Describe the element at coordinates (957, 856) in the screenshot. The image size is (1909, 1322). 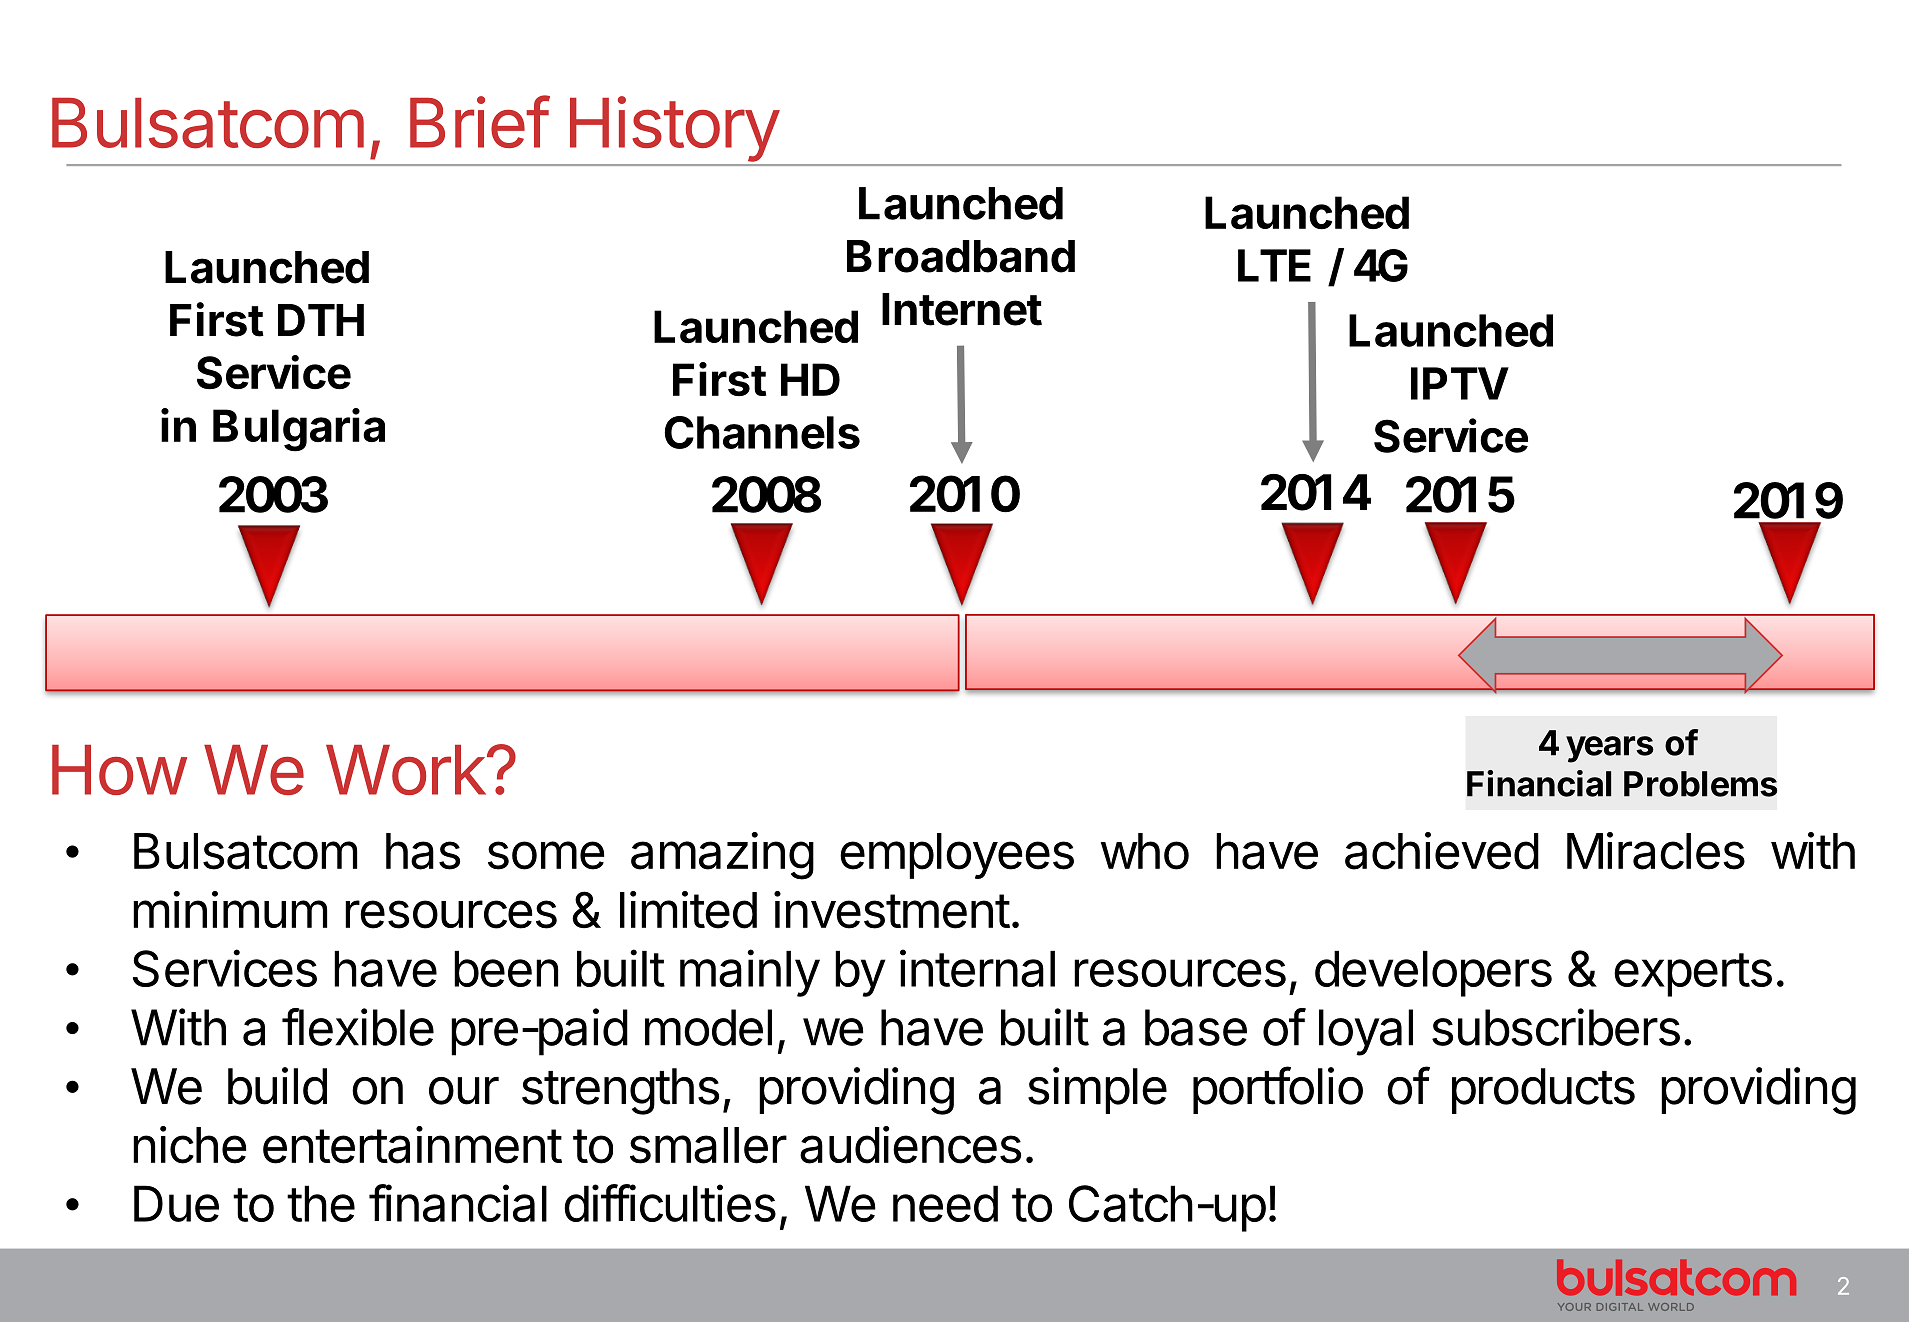
I see `employees` at that location.
